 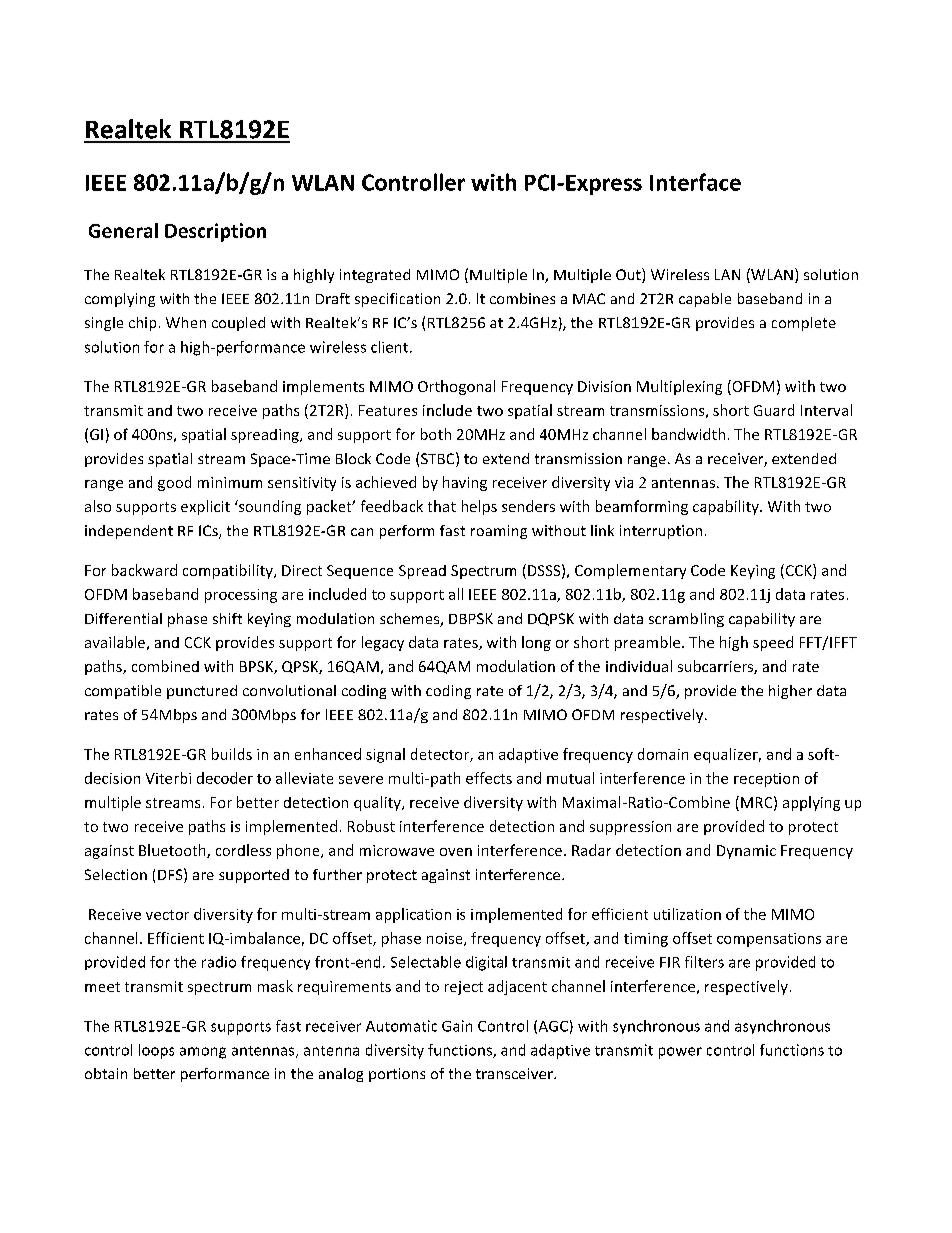 What do you see at coordinates (215, 232) in the screenshot?
I see `Description` at bounding box center [215, 232].
